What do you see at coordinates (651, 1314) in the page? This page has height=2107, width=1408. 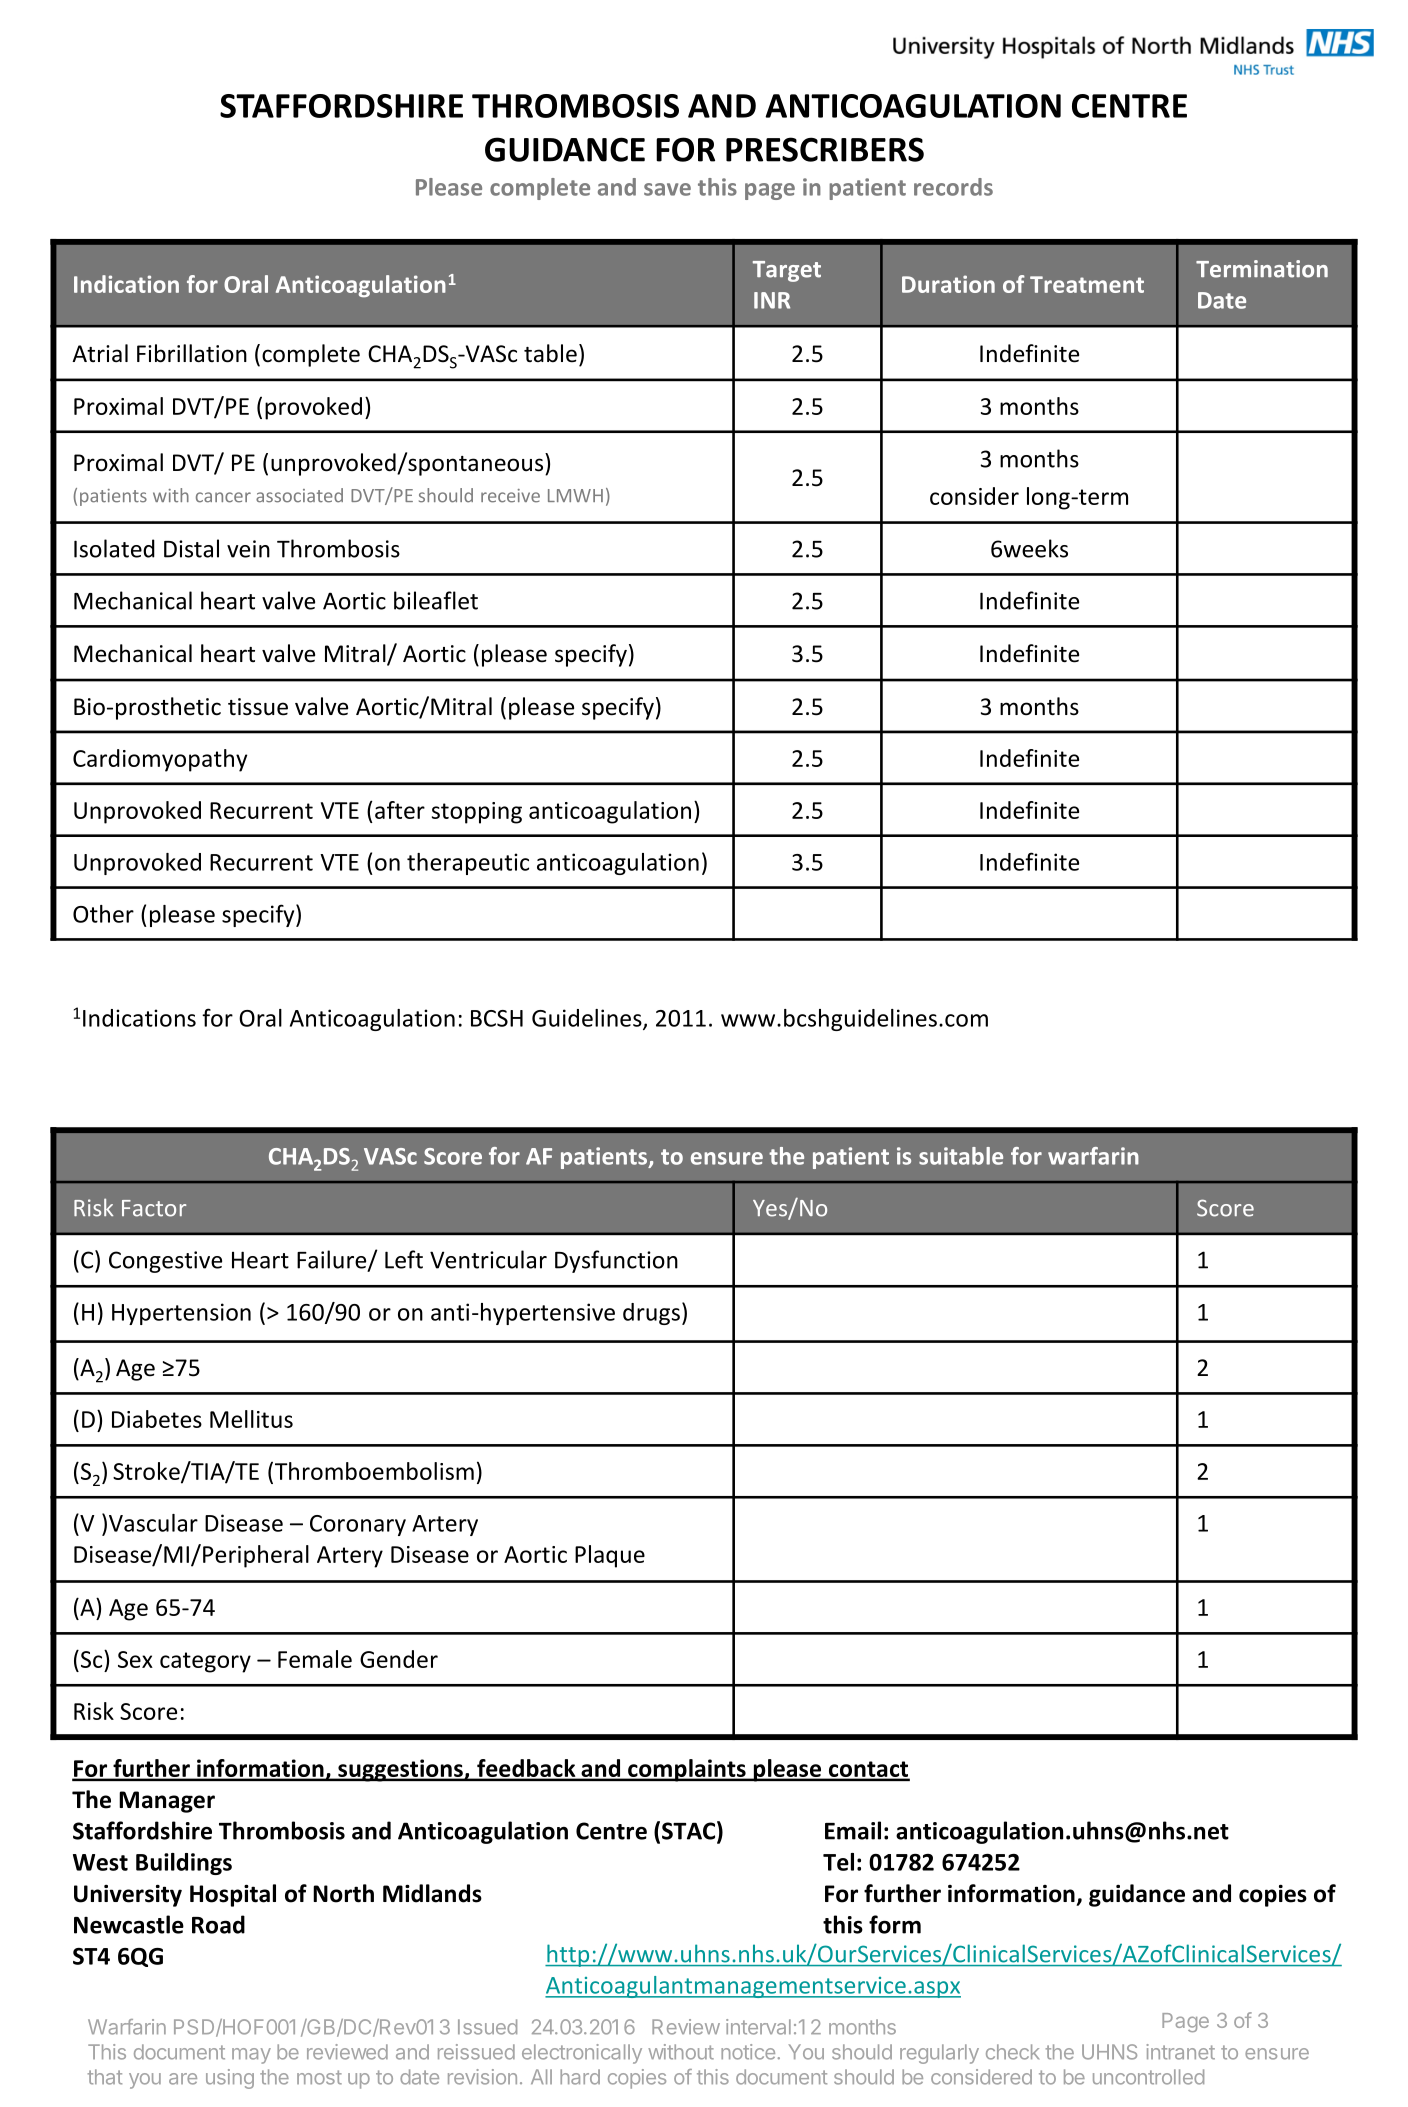 I see `drugs` at bounding box center [651, 1314].
